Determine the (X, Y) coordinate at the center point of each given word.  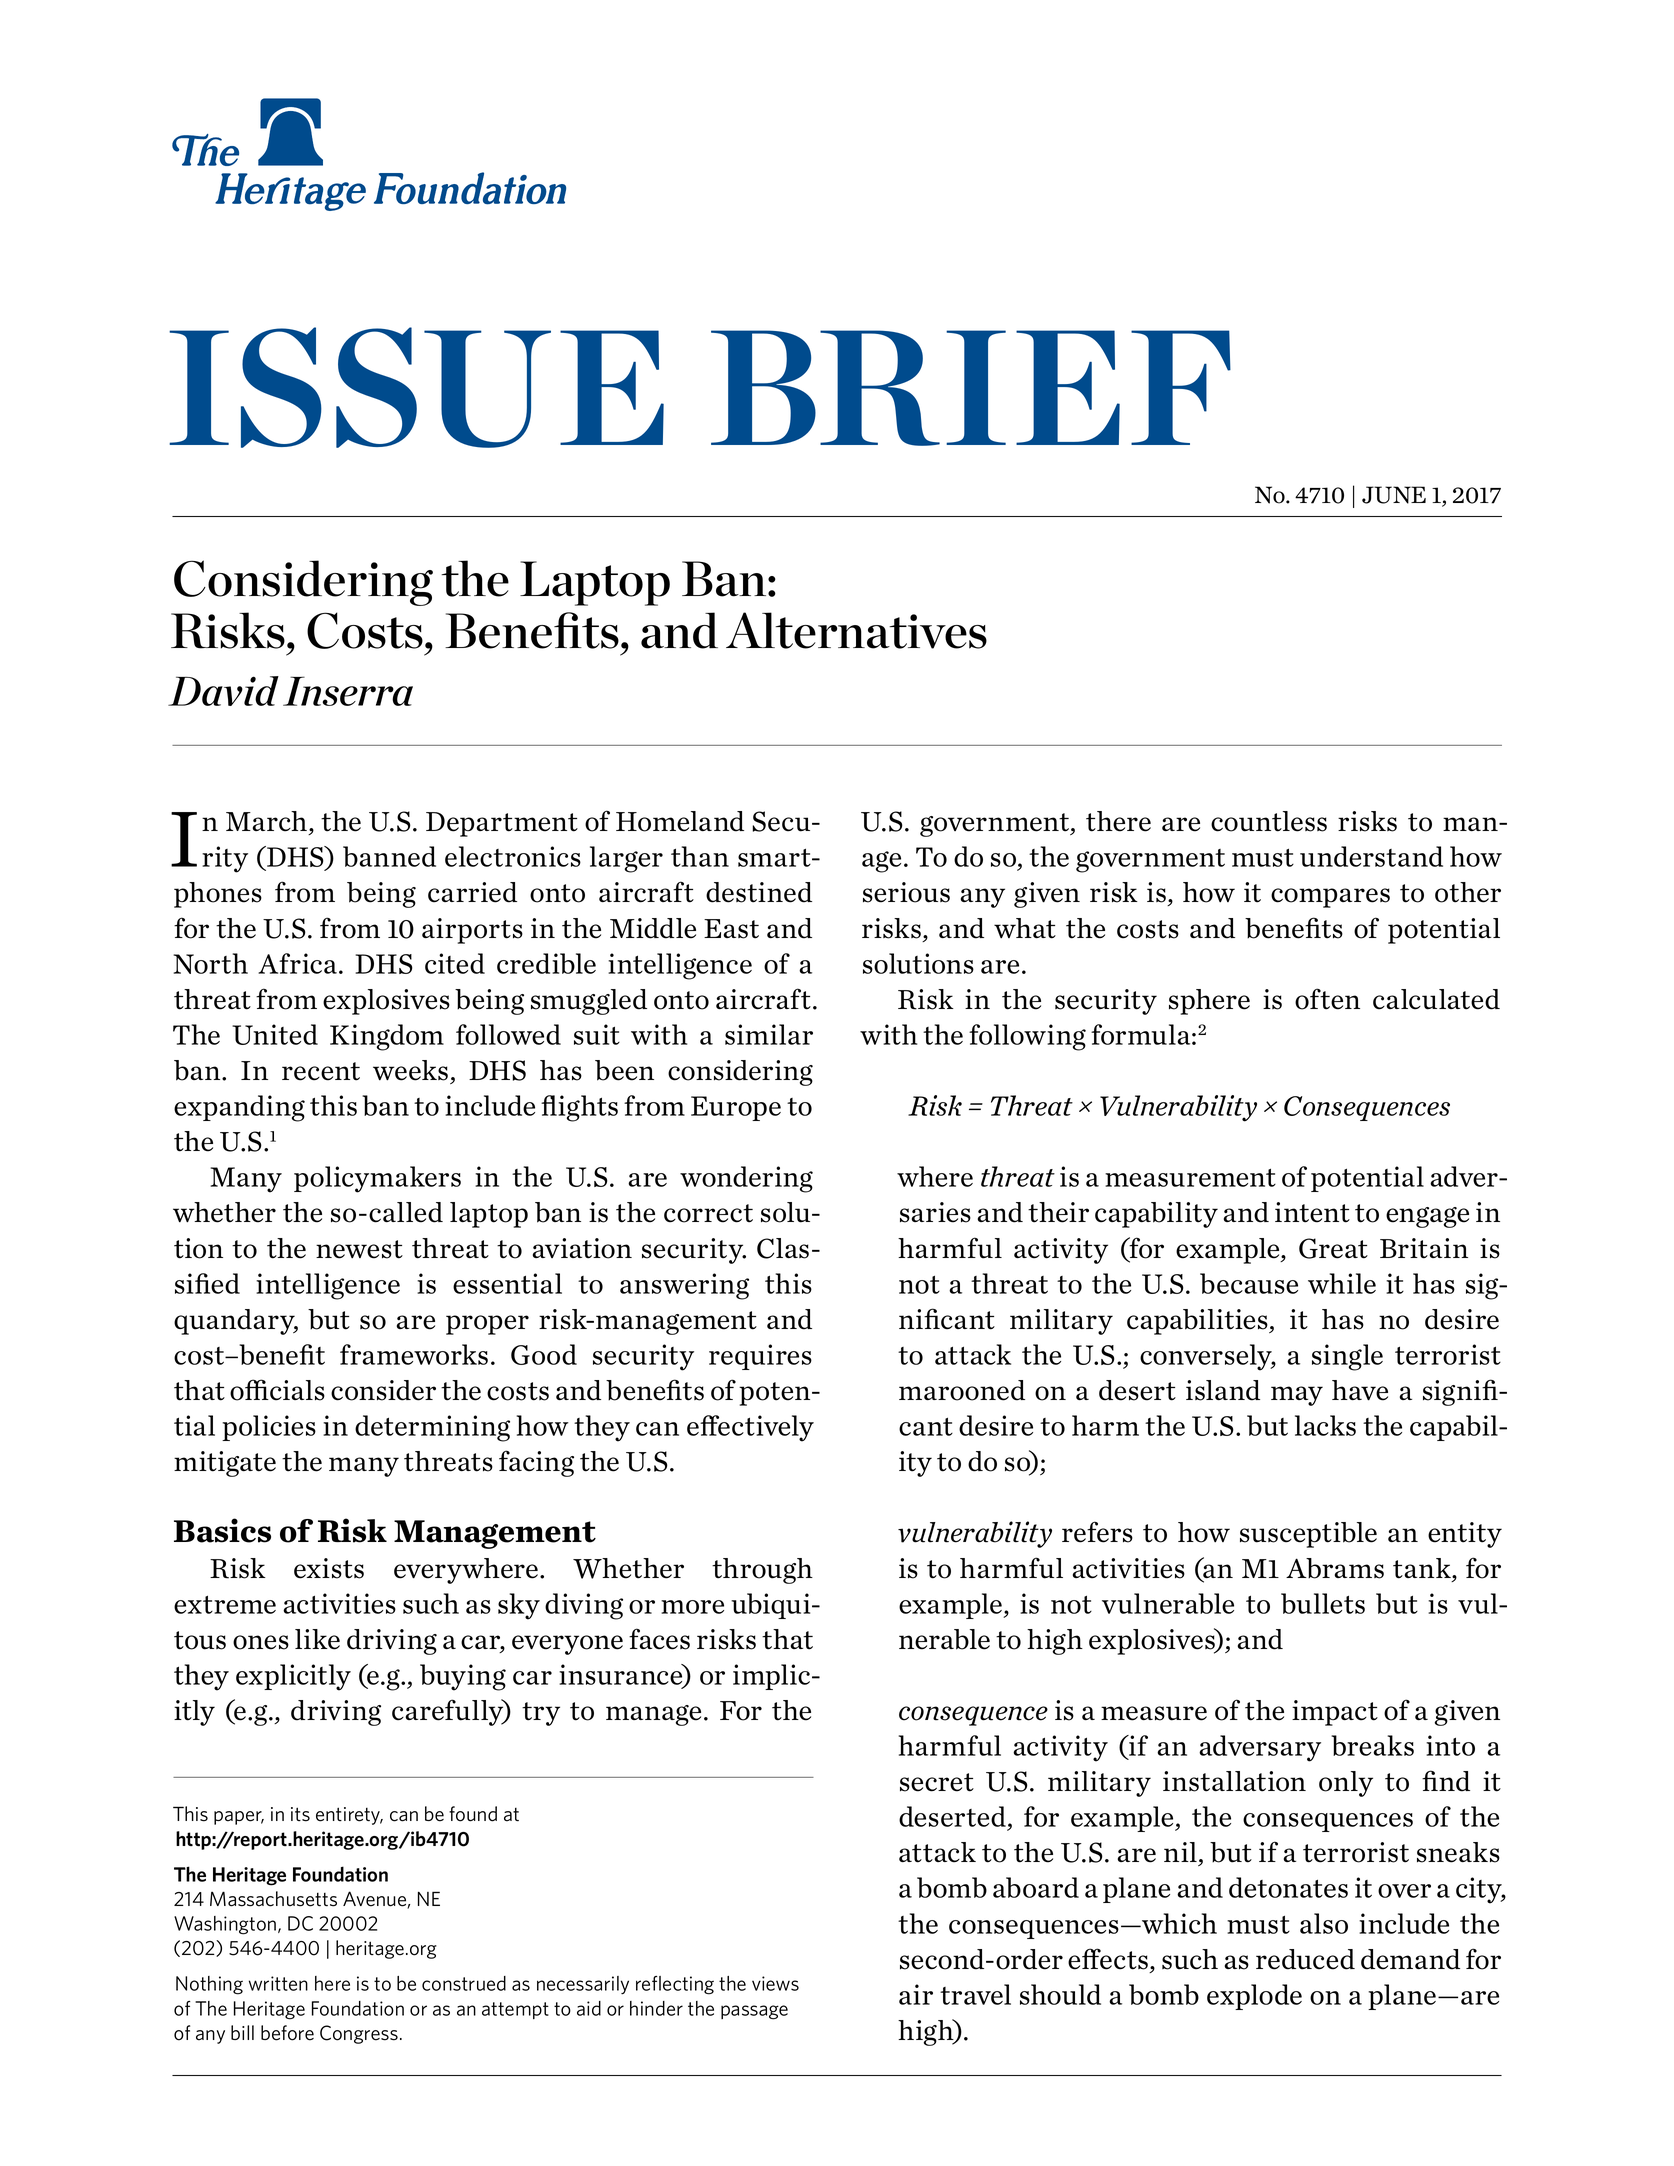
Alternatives (856, 630)
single (1347, 1357)
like (317, 1639)
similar (769, 1034)
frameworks (414, 1354)
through (762, 1571)
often (1327, 999)
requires (760, 1357)
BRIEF (971, 388)
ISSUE (416, 387)
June (1394, 495)
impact (1335, 1713)
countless (1269, 821)
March (268, 821)
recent (321, 1071)
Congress (359, 2034)
